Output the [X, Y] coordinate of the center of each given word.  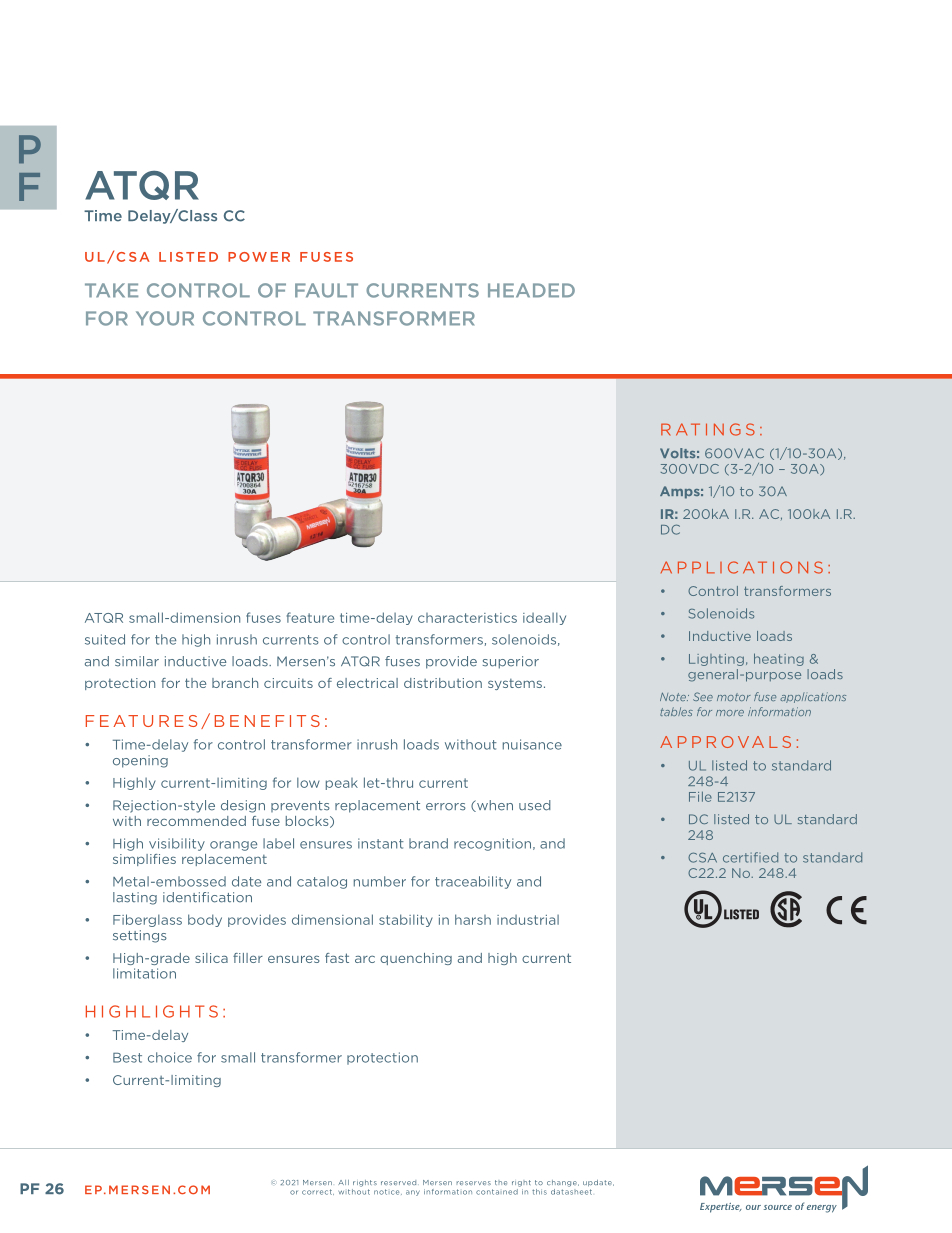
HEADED [531, 290]
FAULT [326, 290]
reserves [473, 1183]
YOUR [165, 318]
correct [318, 1192]
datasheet [571, 1190]
